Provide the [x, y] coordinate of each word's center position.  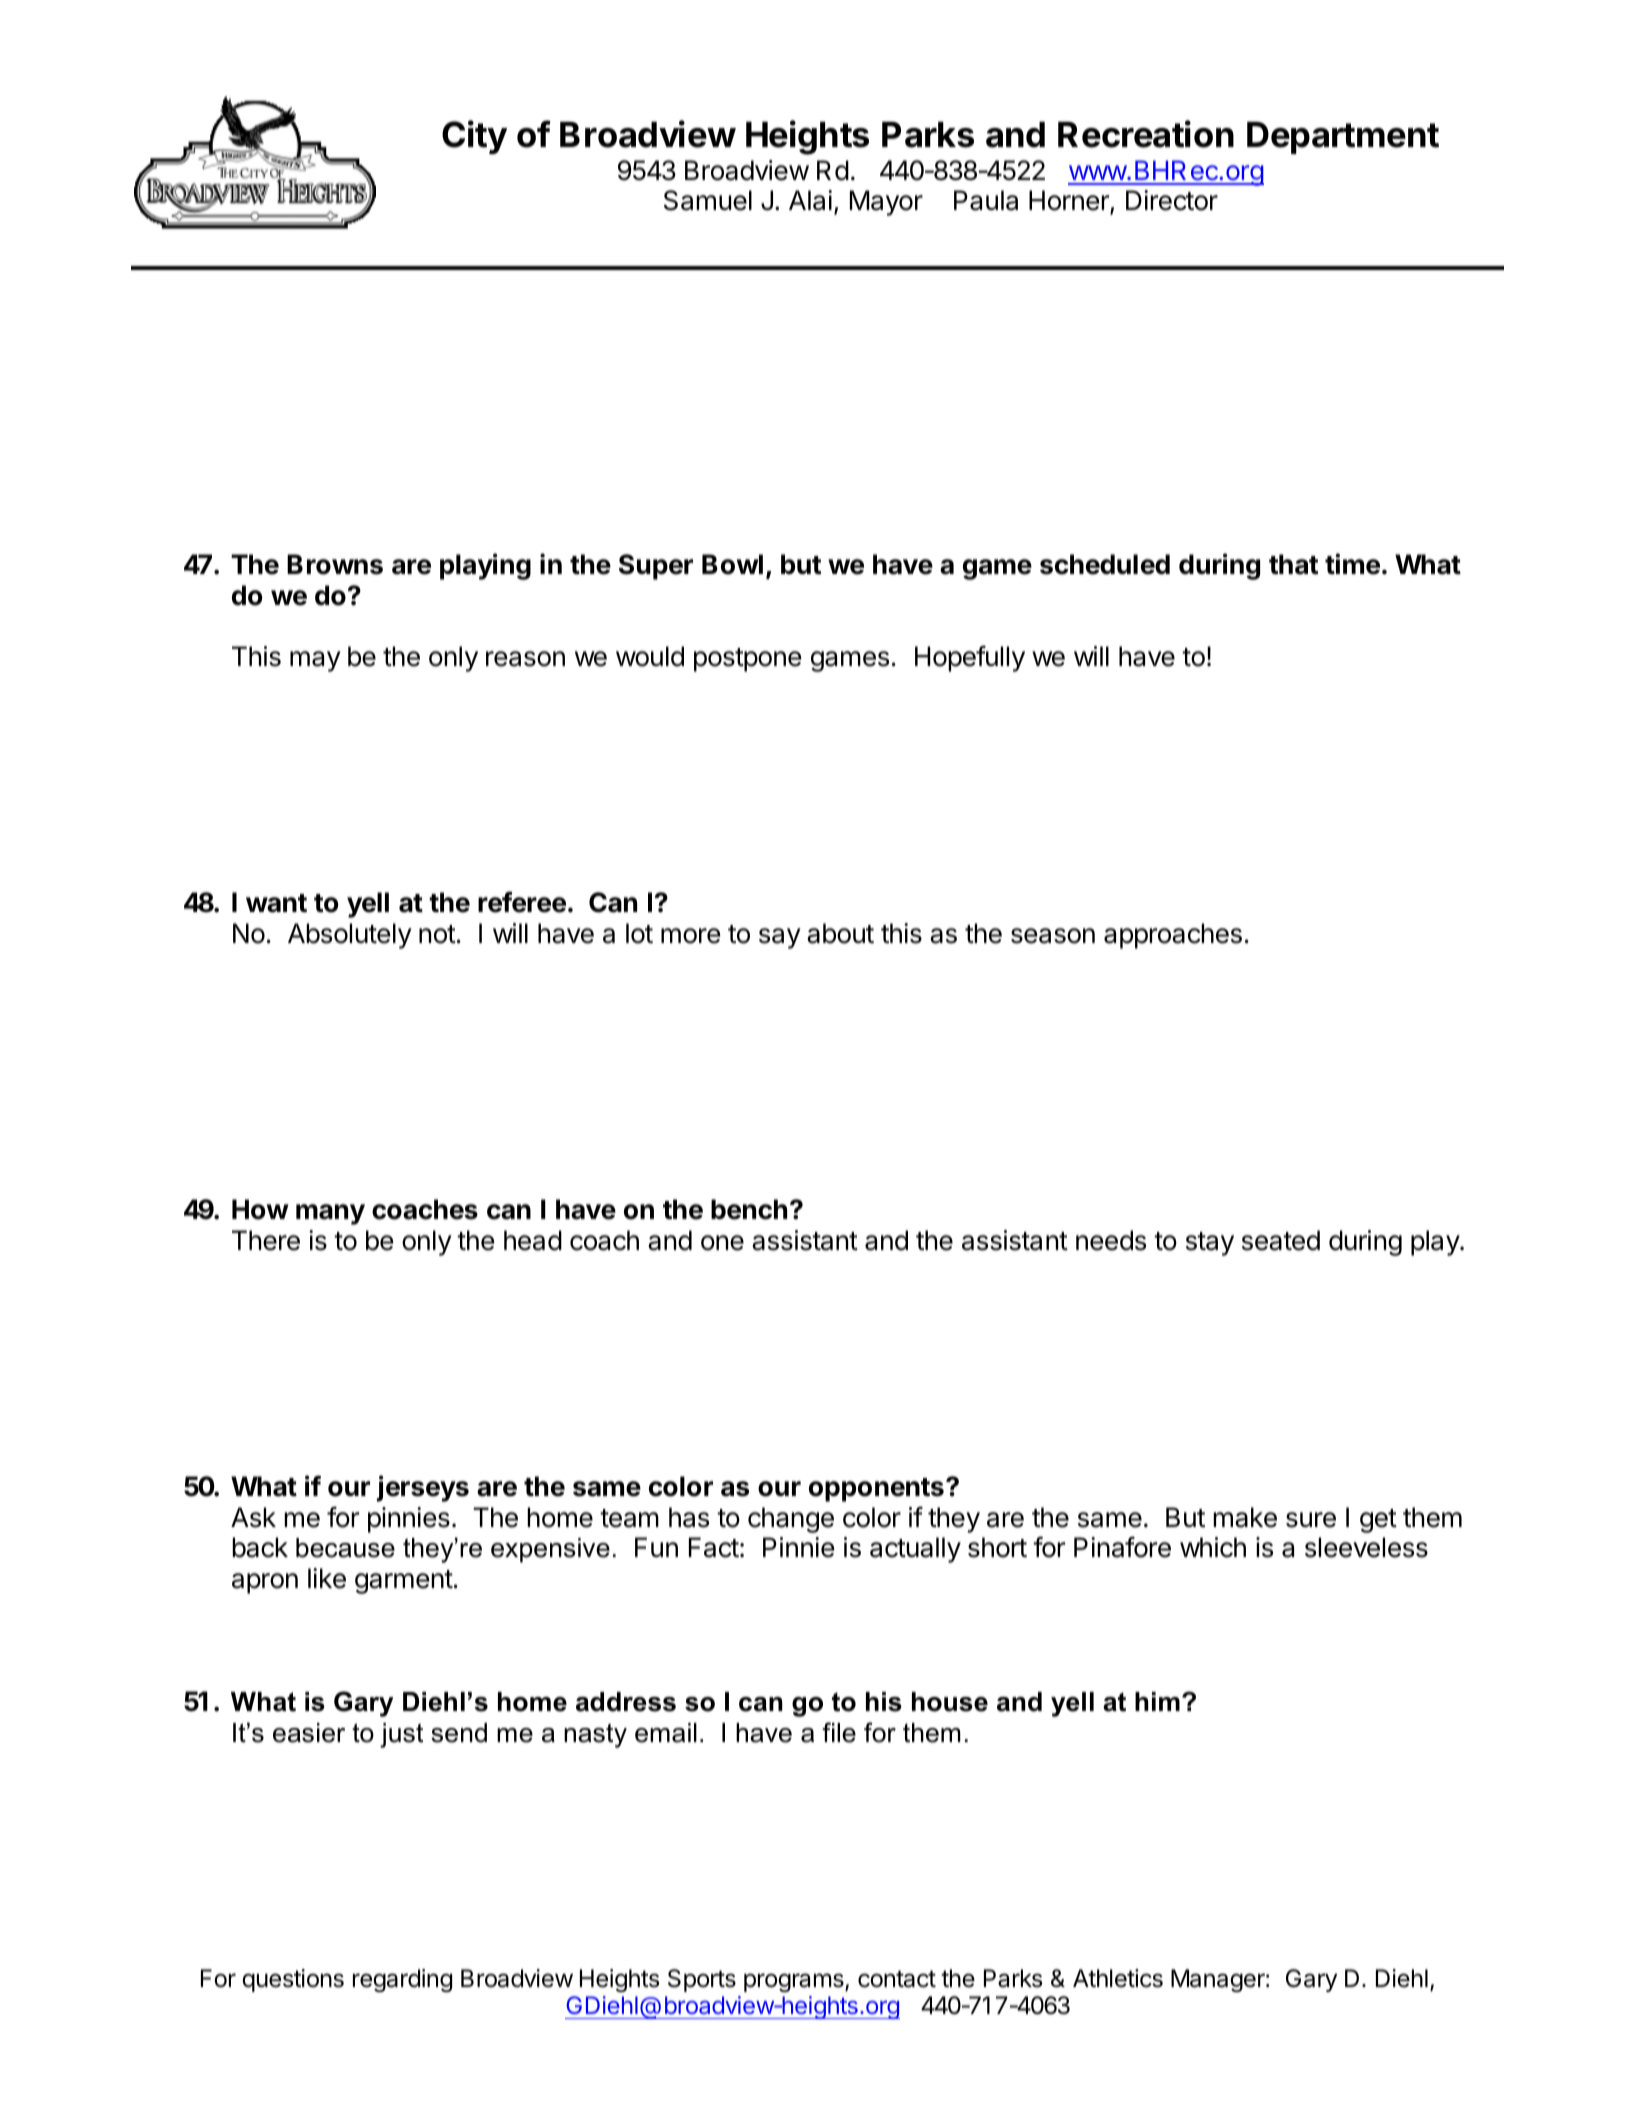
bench [749, 1209]
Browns [335, 564]
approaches [1173, 936]
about [840, 933]
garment [404, 1582]
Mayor [886, 203]
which [1213, 1547]
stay [1210, 1244]
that [1293, 564]
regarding [402, 1980]
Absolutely [350, 936]
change [791, 1520]
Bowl [732, 564]
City [474, 137]
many [330, 1214]
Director [1172, 200]
